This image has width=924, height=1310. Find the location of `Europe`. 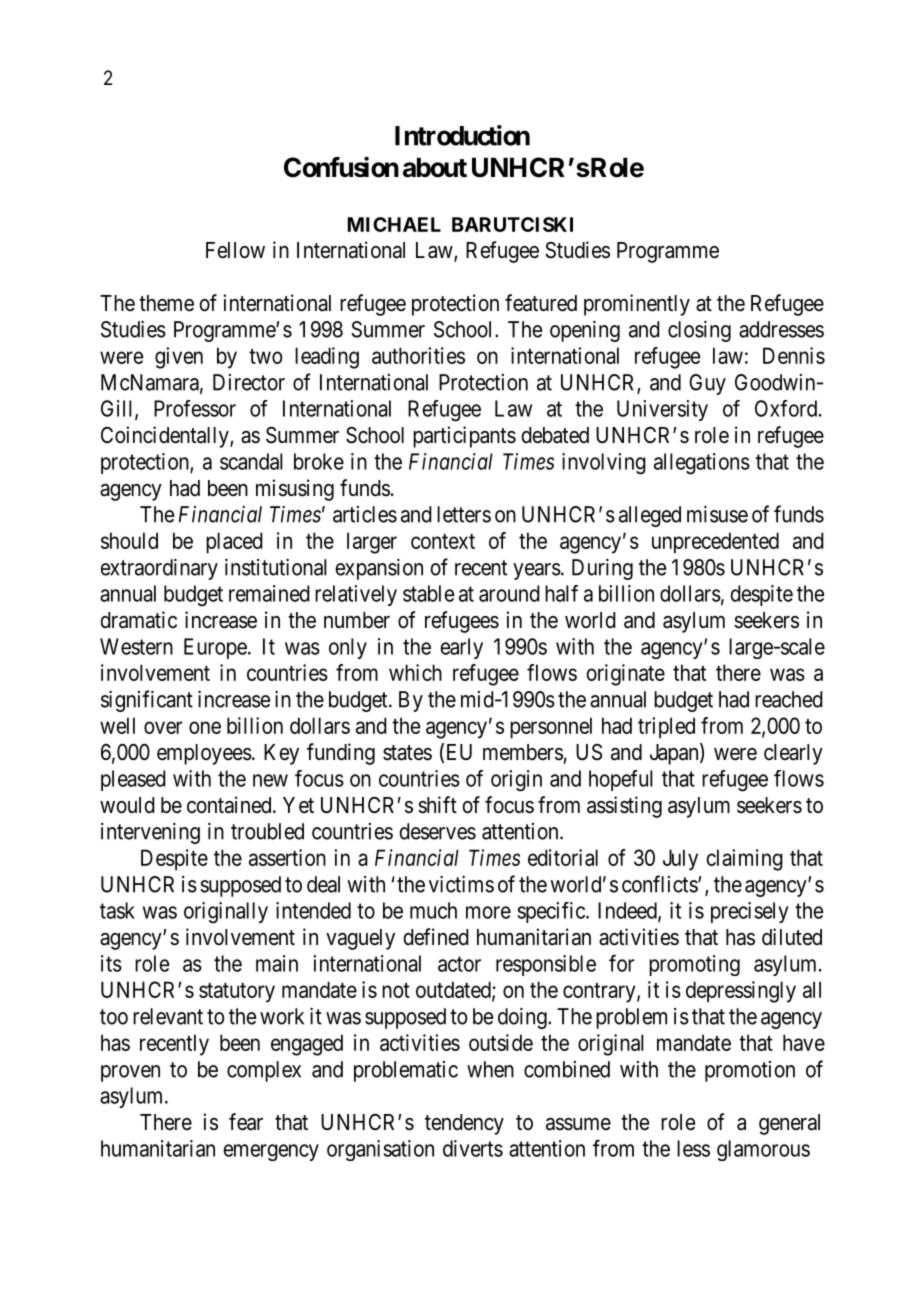

Europe is located at coordinates (215, 648).
